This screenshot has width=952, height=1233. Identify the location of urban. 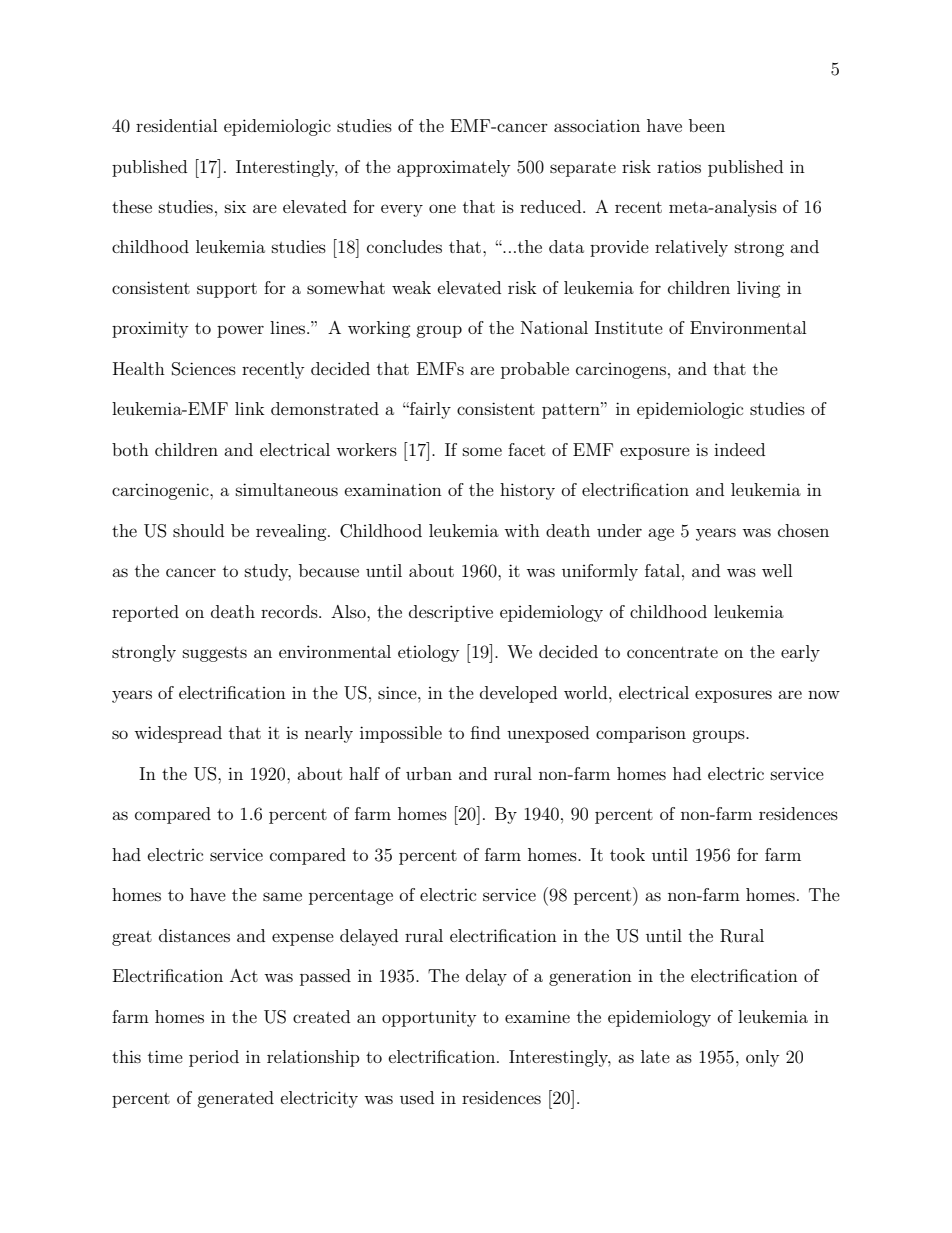
(429, 773).
